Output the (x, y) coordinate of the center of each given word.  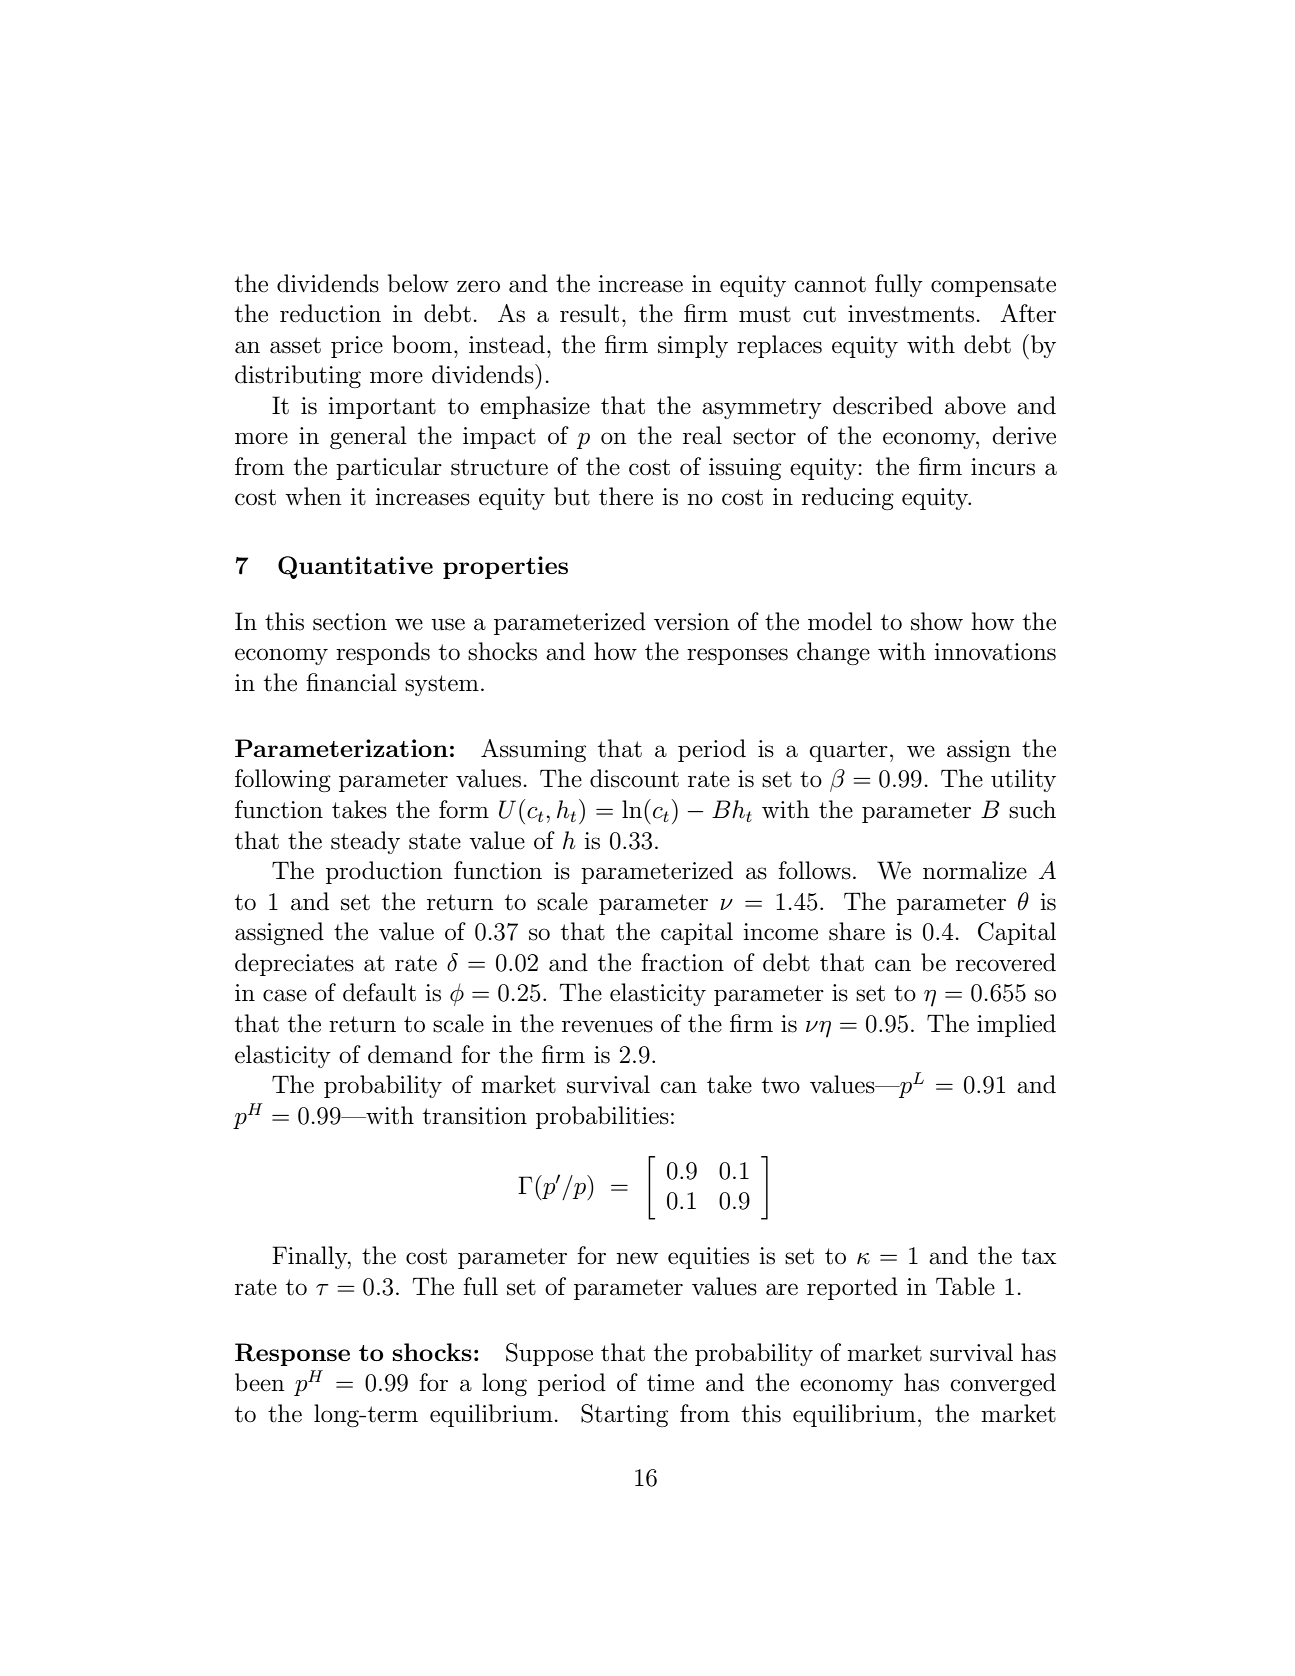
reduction (330, 313)
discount (634, 778)
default (379, 992)
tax (1039, 1256)
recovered (1006, 962)
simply (693, 346)
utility (1023, 780)
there (626, 496)
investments (911, 314)
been (260, 1382)
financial (351, 682)
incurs (1003, 467)
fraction (682, 962)
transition (475, 1116)
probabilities (602, 1117)
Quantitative (355, 567)
